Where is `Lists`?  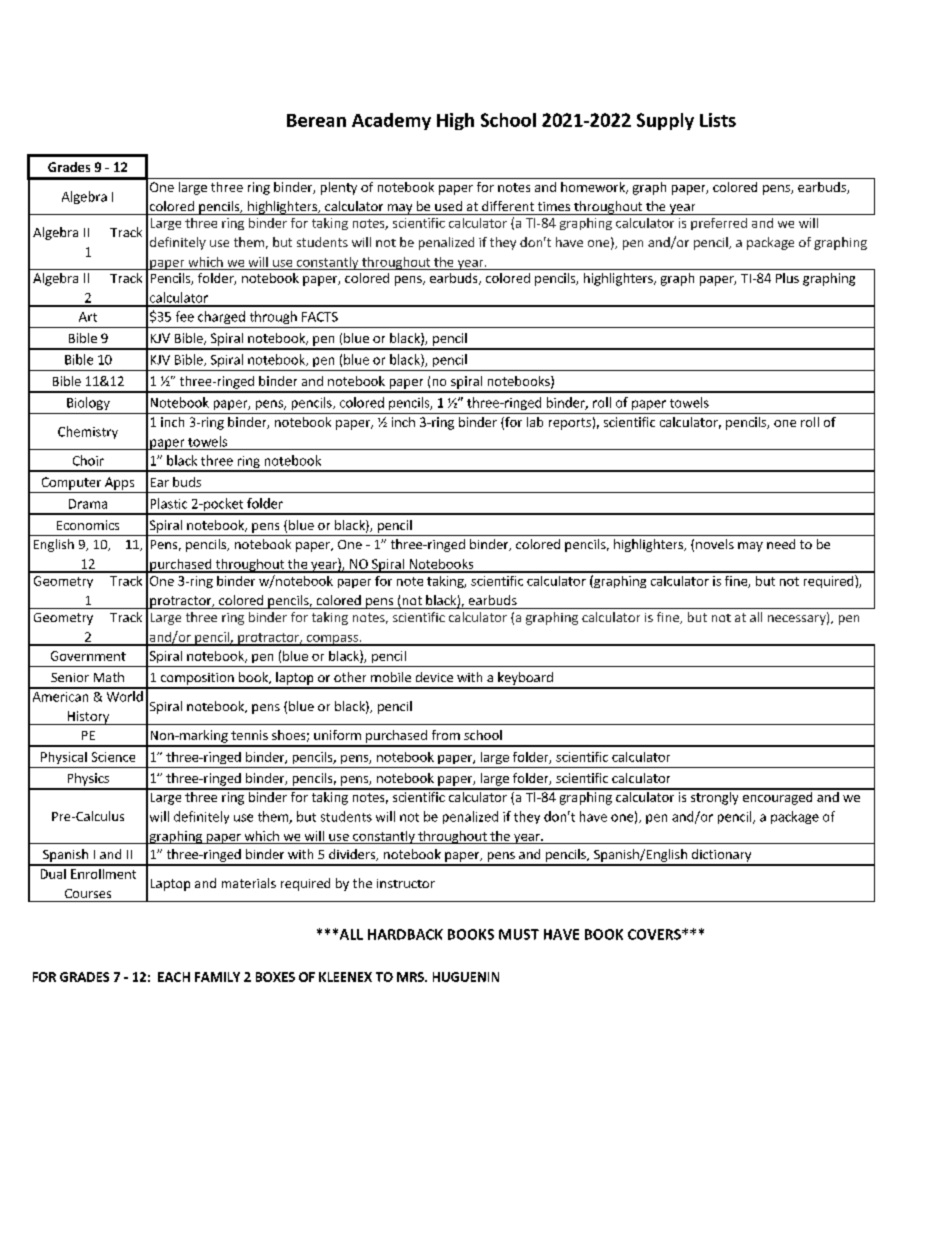 Lists is located at coordinates (718, 120).
